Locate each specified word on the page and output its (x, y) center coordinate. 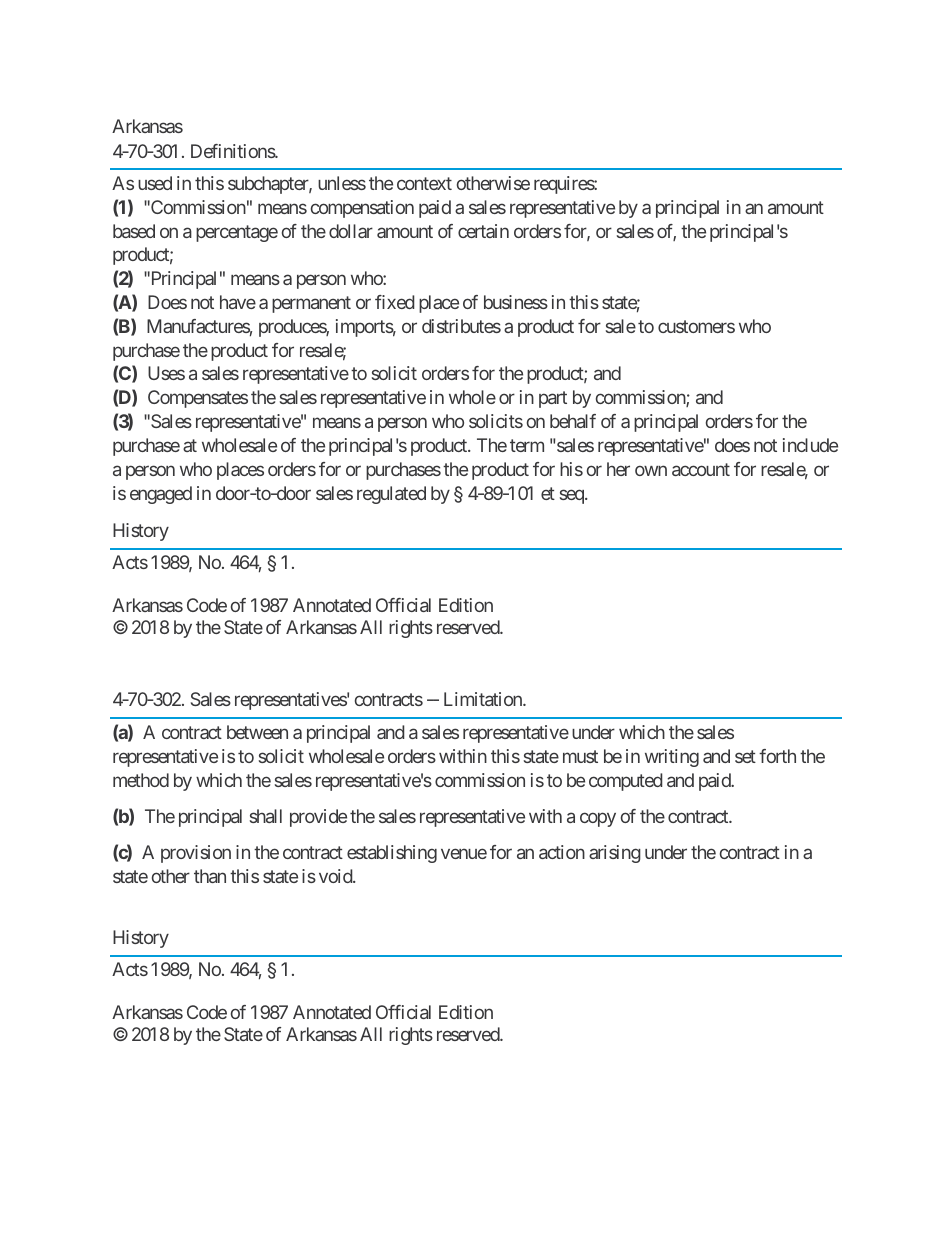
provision (196, 854)
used (155, 183)
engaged (161, 495)
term (527, 445)
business (516, 302)
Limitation (484, 699)
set (745, 756)
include (810, 445)
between (257, 732)
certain (483, 231)
